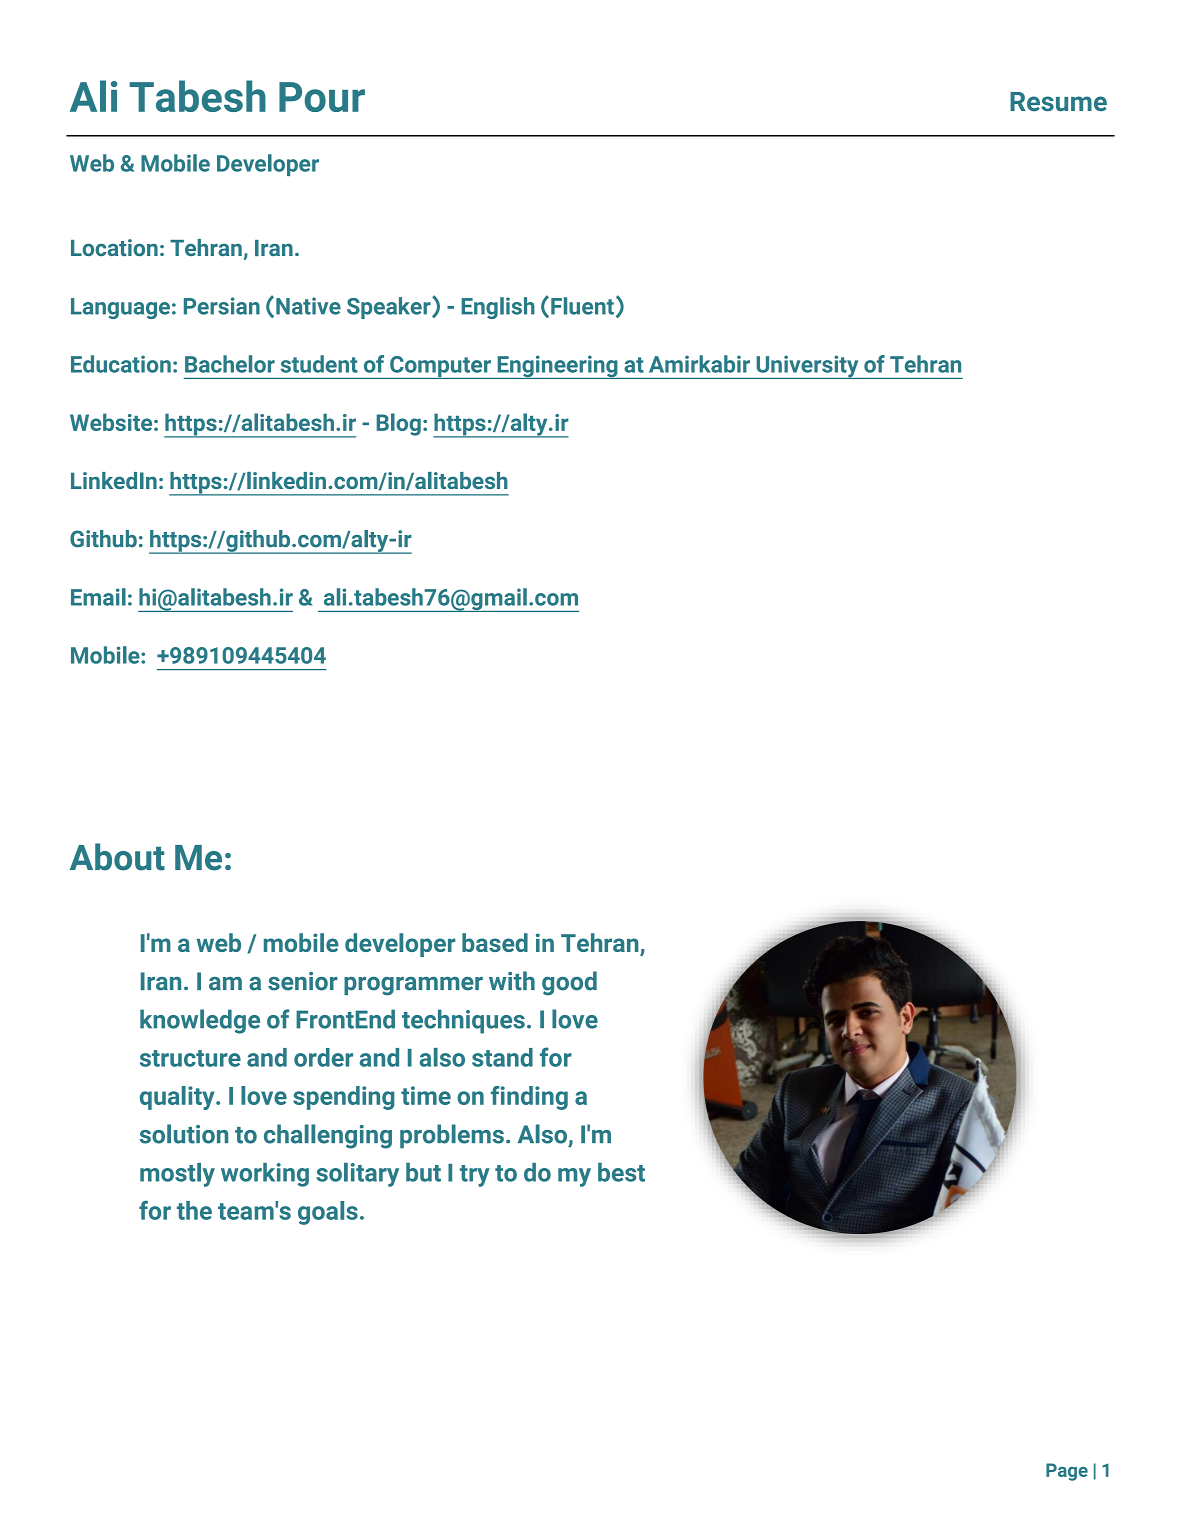 The image size is (1181, 1528). I want to click on Fluent, so click(582, 306).
